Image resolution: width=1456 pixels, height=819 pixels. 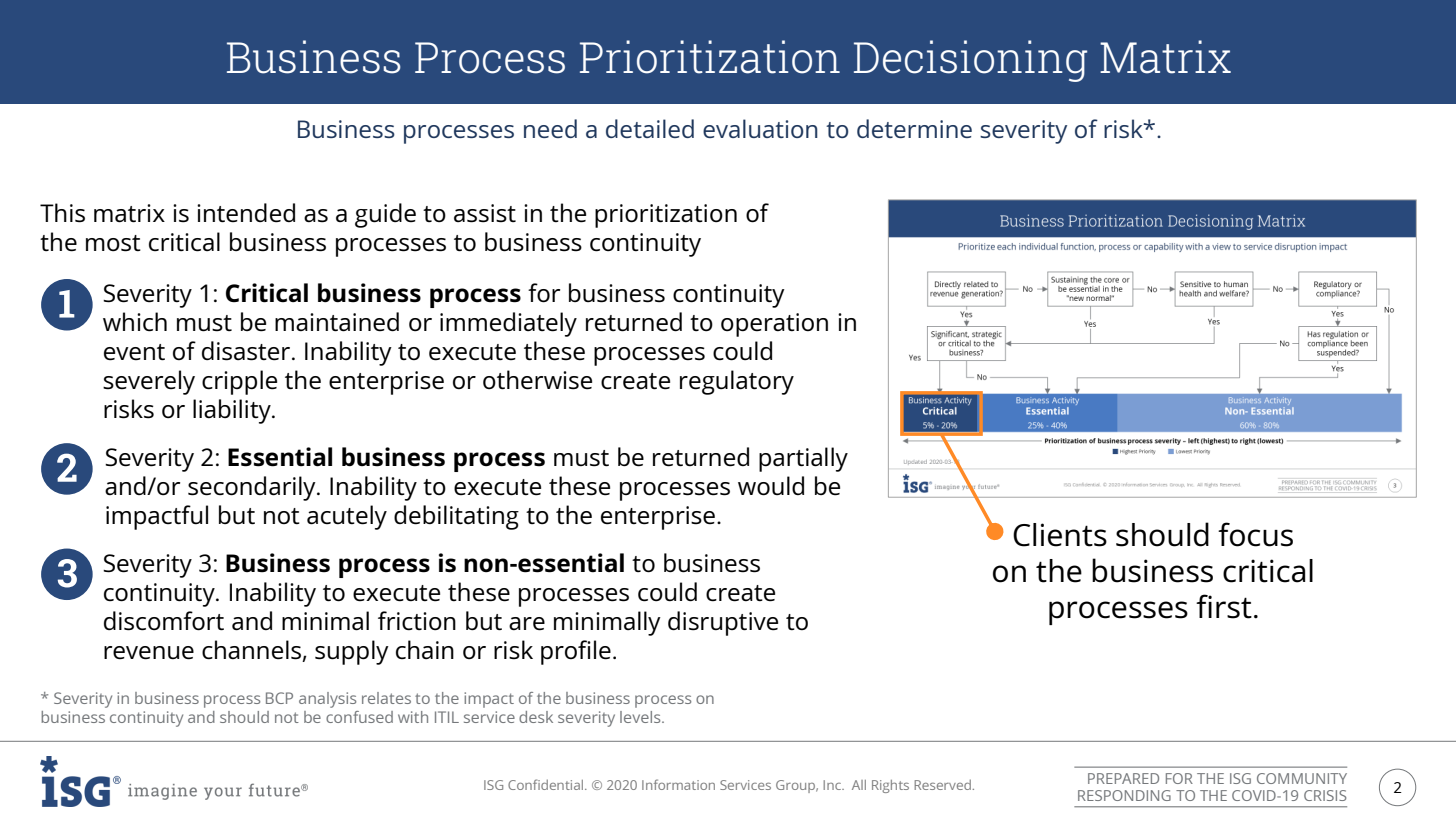 What do you see at coordinates (246, 213) in the screenshot?
I see `intended` at bounding box center [246, 213].
